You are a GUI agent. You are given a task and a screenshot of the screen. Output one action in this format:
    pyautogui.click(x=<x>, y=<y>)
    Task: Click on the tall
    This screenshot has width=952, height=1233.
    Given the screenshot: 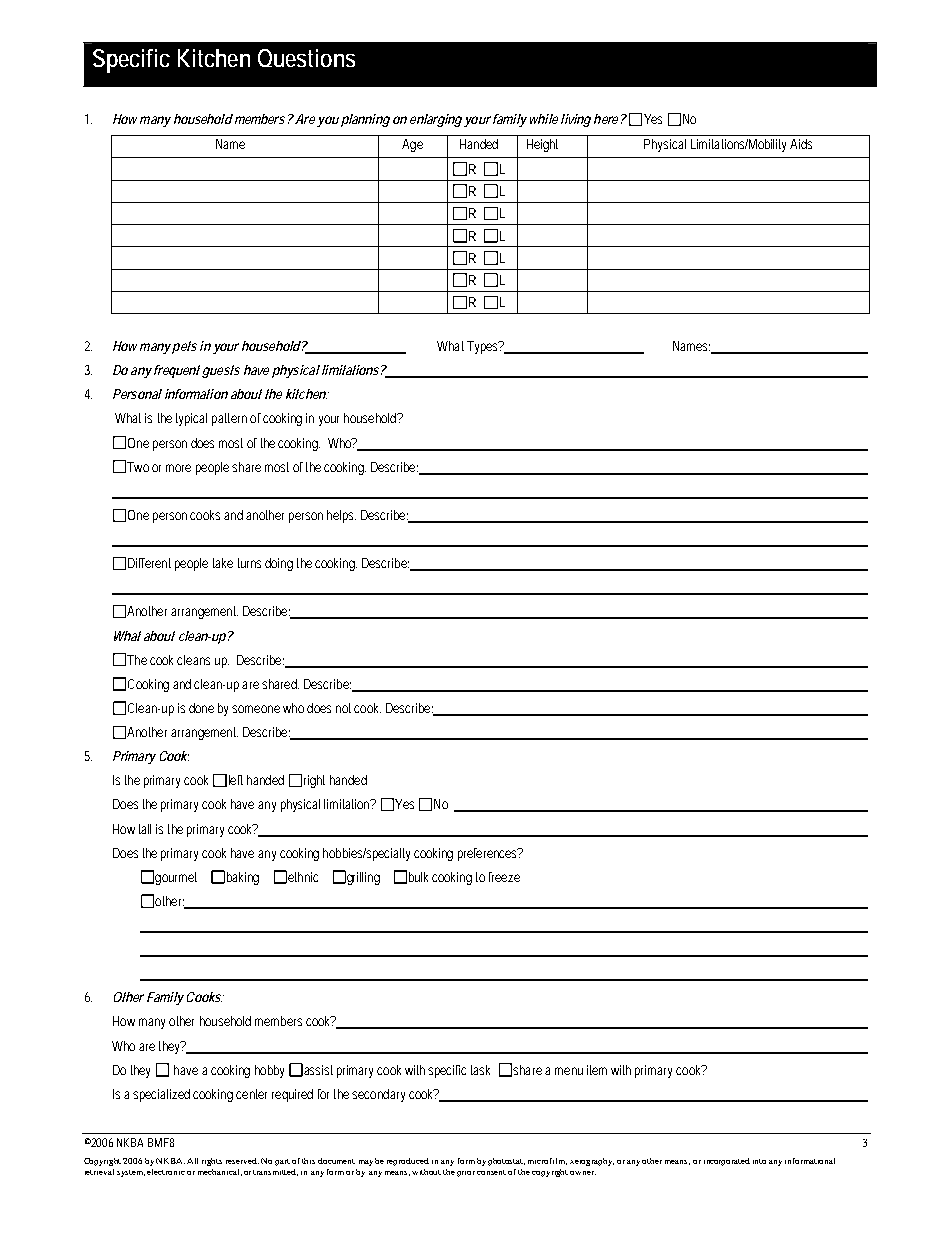 What is the action you would take?
    pyautogui.click(x=145, y=829)
